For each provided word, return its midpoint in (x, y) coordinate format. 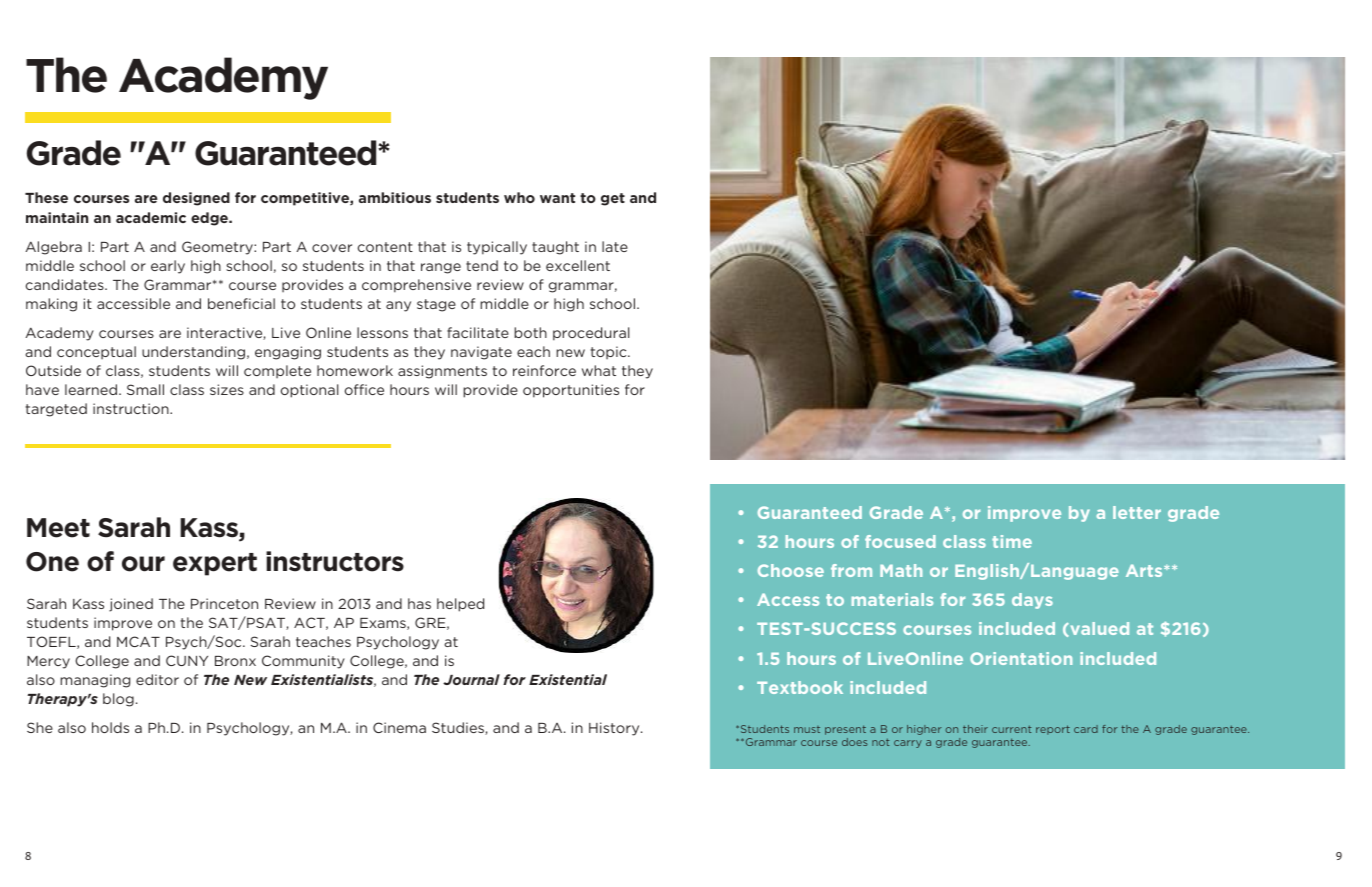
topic (610, 352)
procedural (591, 334)
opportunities (571, 391)
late (615, 246)
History (615, 729)
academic (151, 217)
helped (460, 605)
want (557, 198)
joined (131, 605)
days (1032, 601)
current (1012, 729)
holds (110, 727)
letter (1137, 512)
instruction (132, 408)
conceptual (96, 352)
